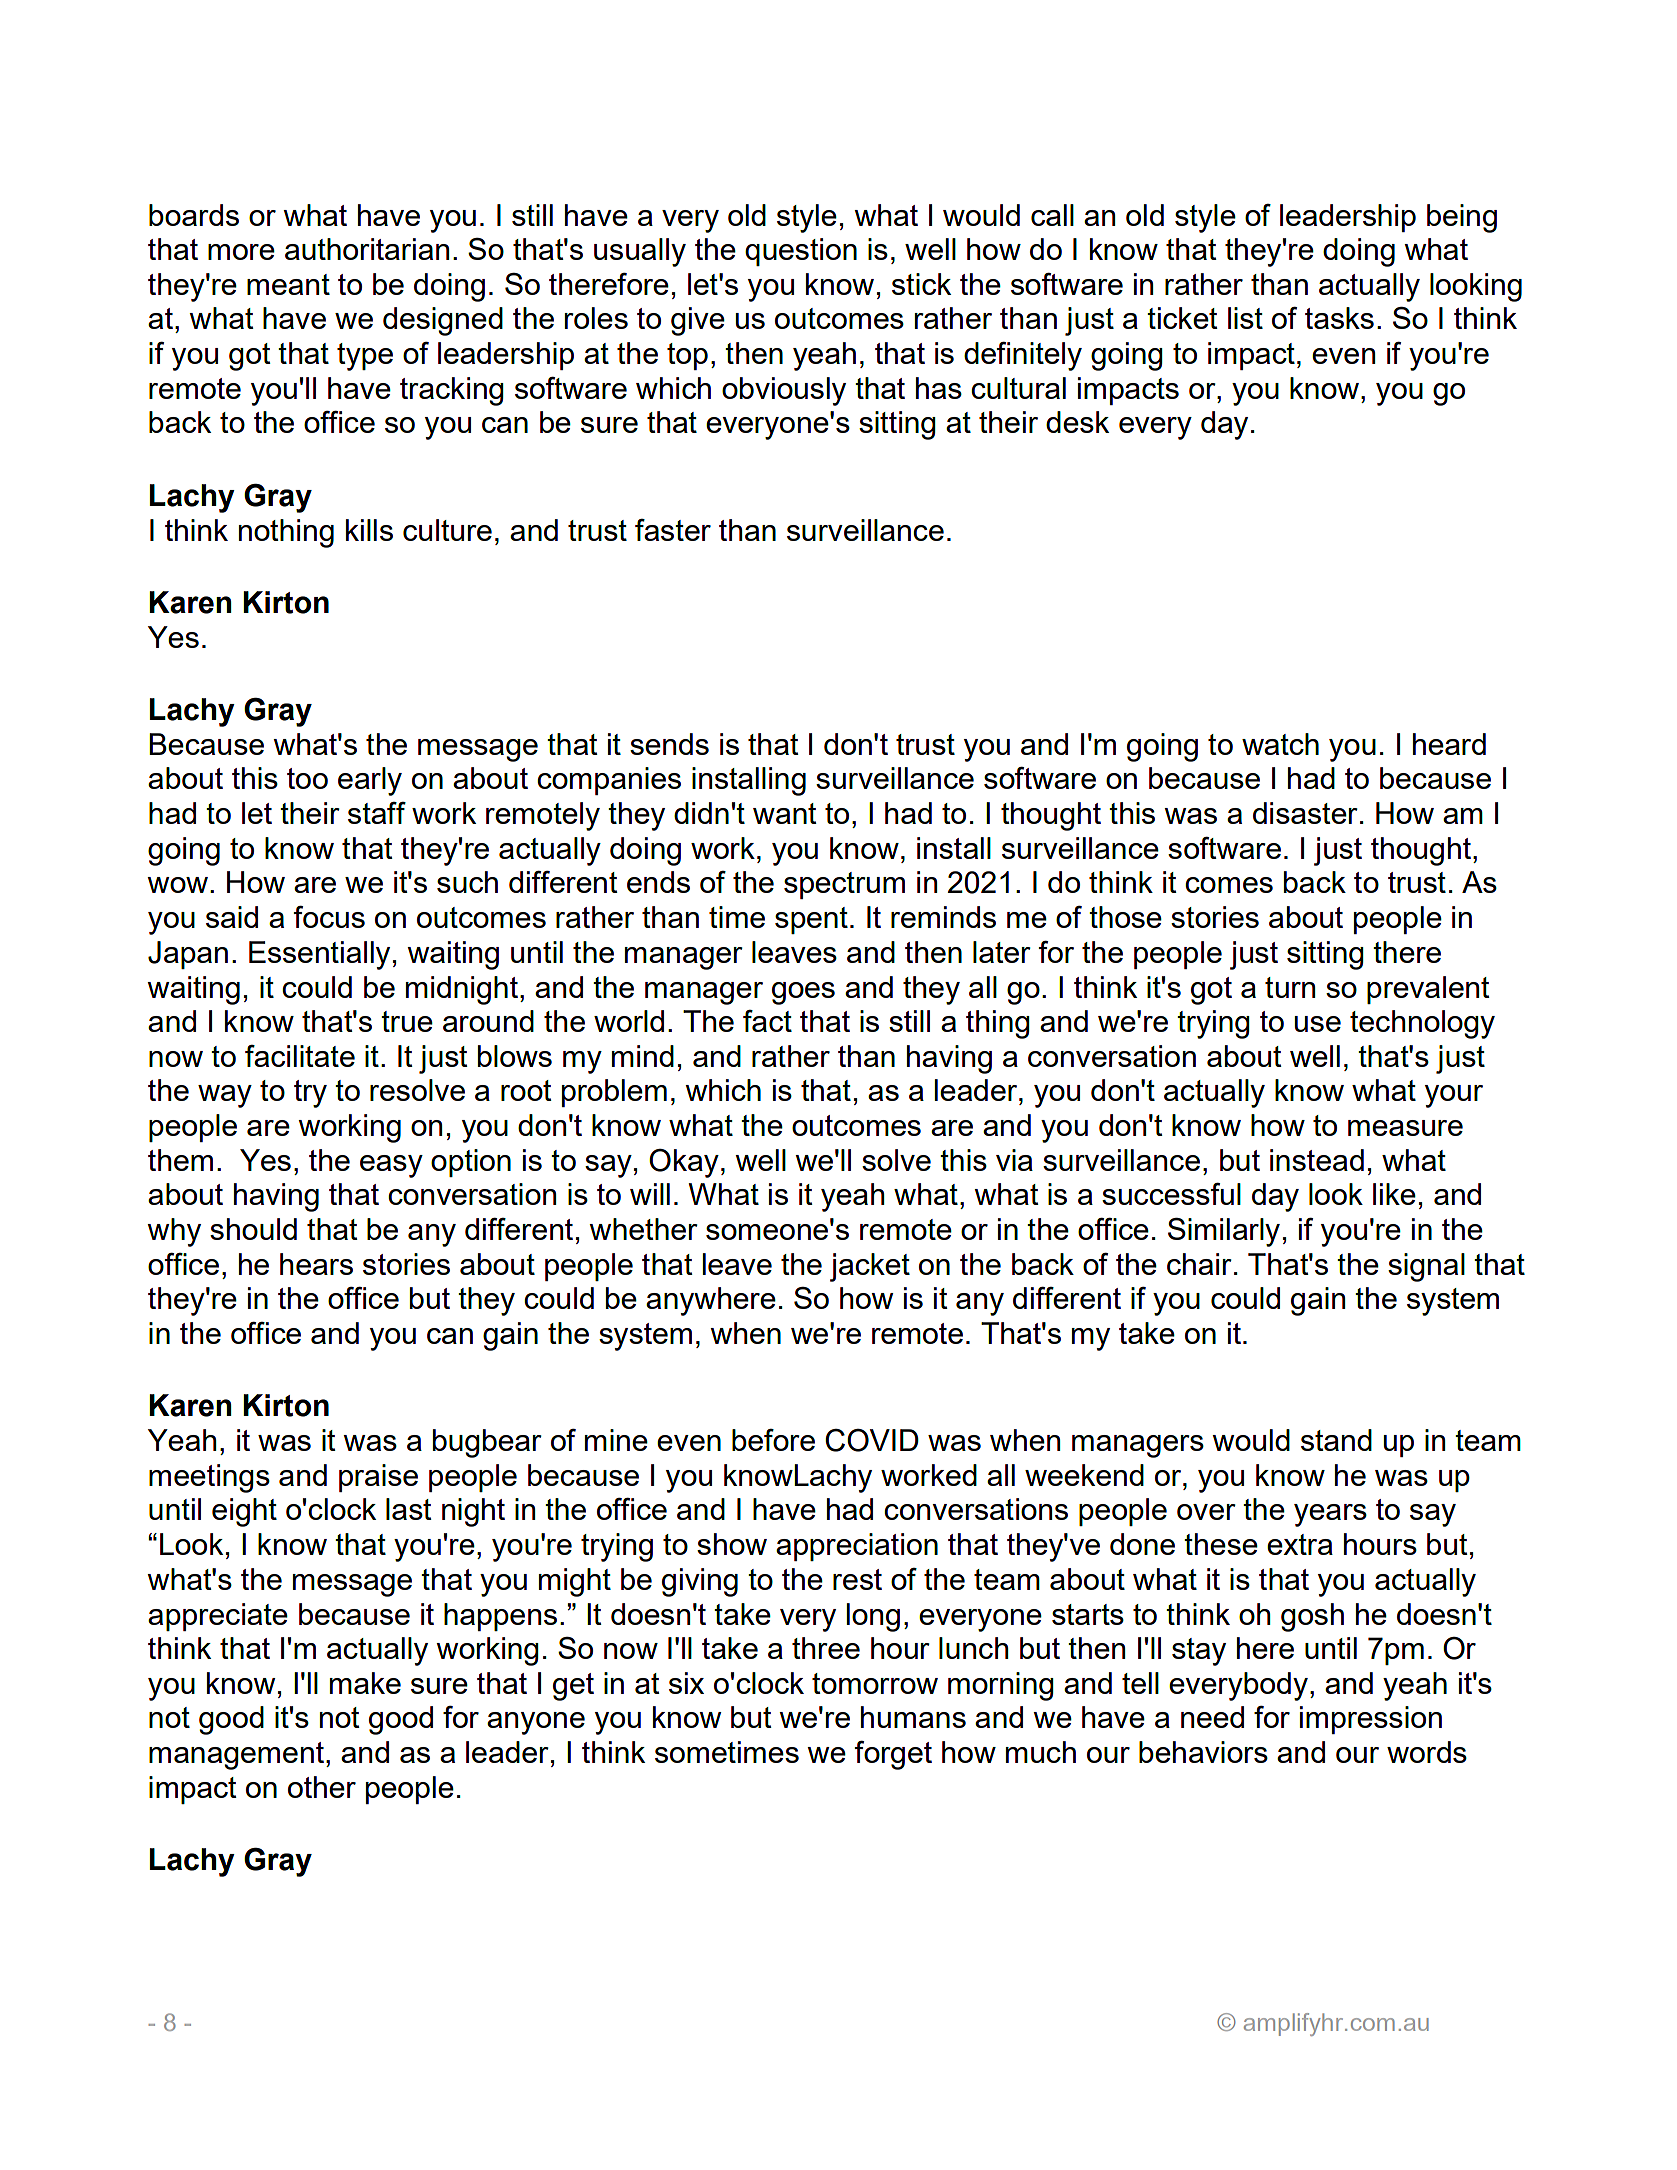 Image resolution: width=1677 pixels, height=2170 pixels. Describe the element at coordinates (1339, 318) in the screenshot. I see `tasks` at that location.
